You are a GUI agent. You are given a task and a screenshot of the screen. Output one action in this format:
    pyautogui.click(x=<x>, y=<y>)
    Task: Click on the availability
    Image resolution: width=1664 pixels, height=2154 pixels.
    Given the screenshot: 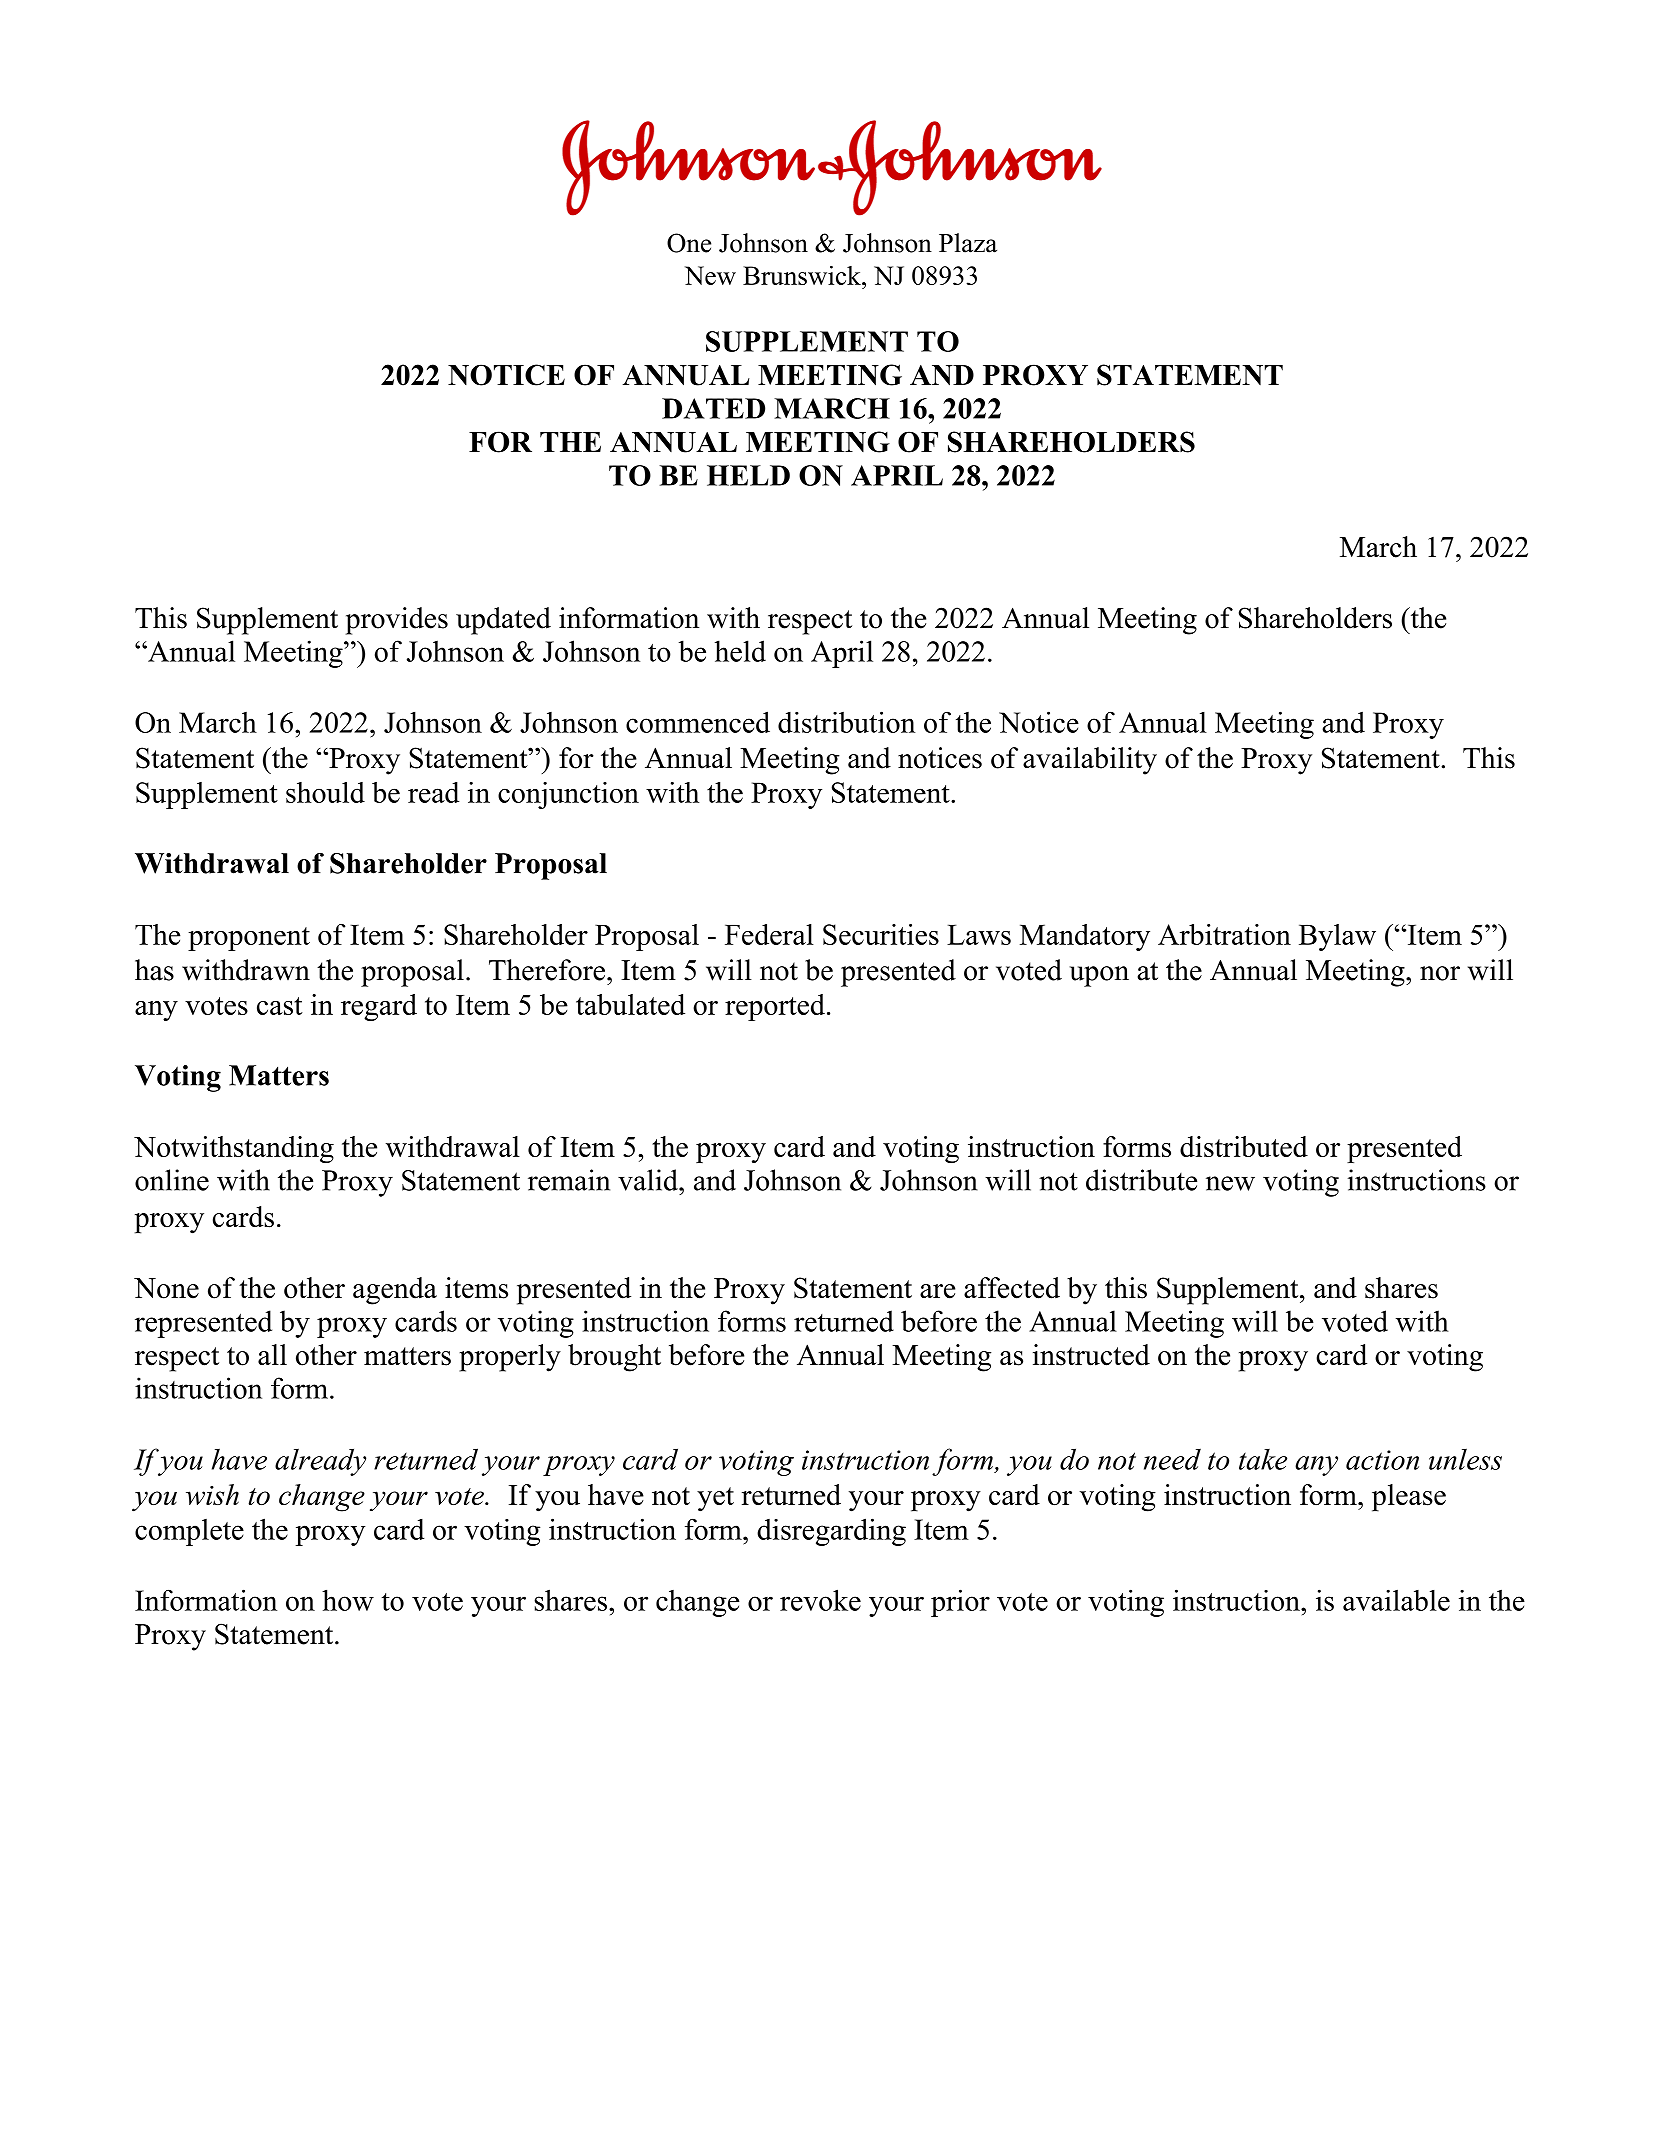 What is the action you would take?
    pyautogui.click(x=1090, y=761)
